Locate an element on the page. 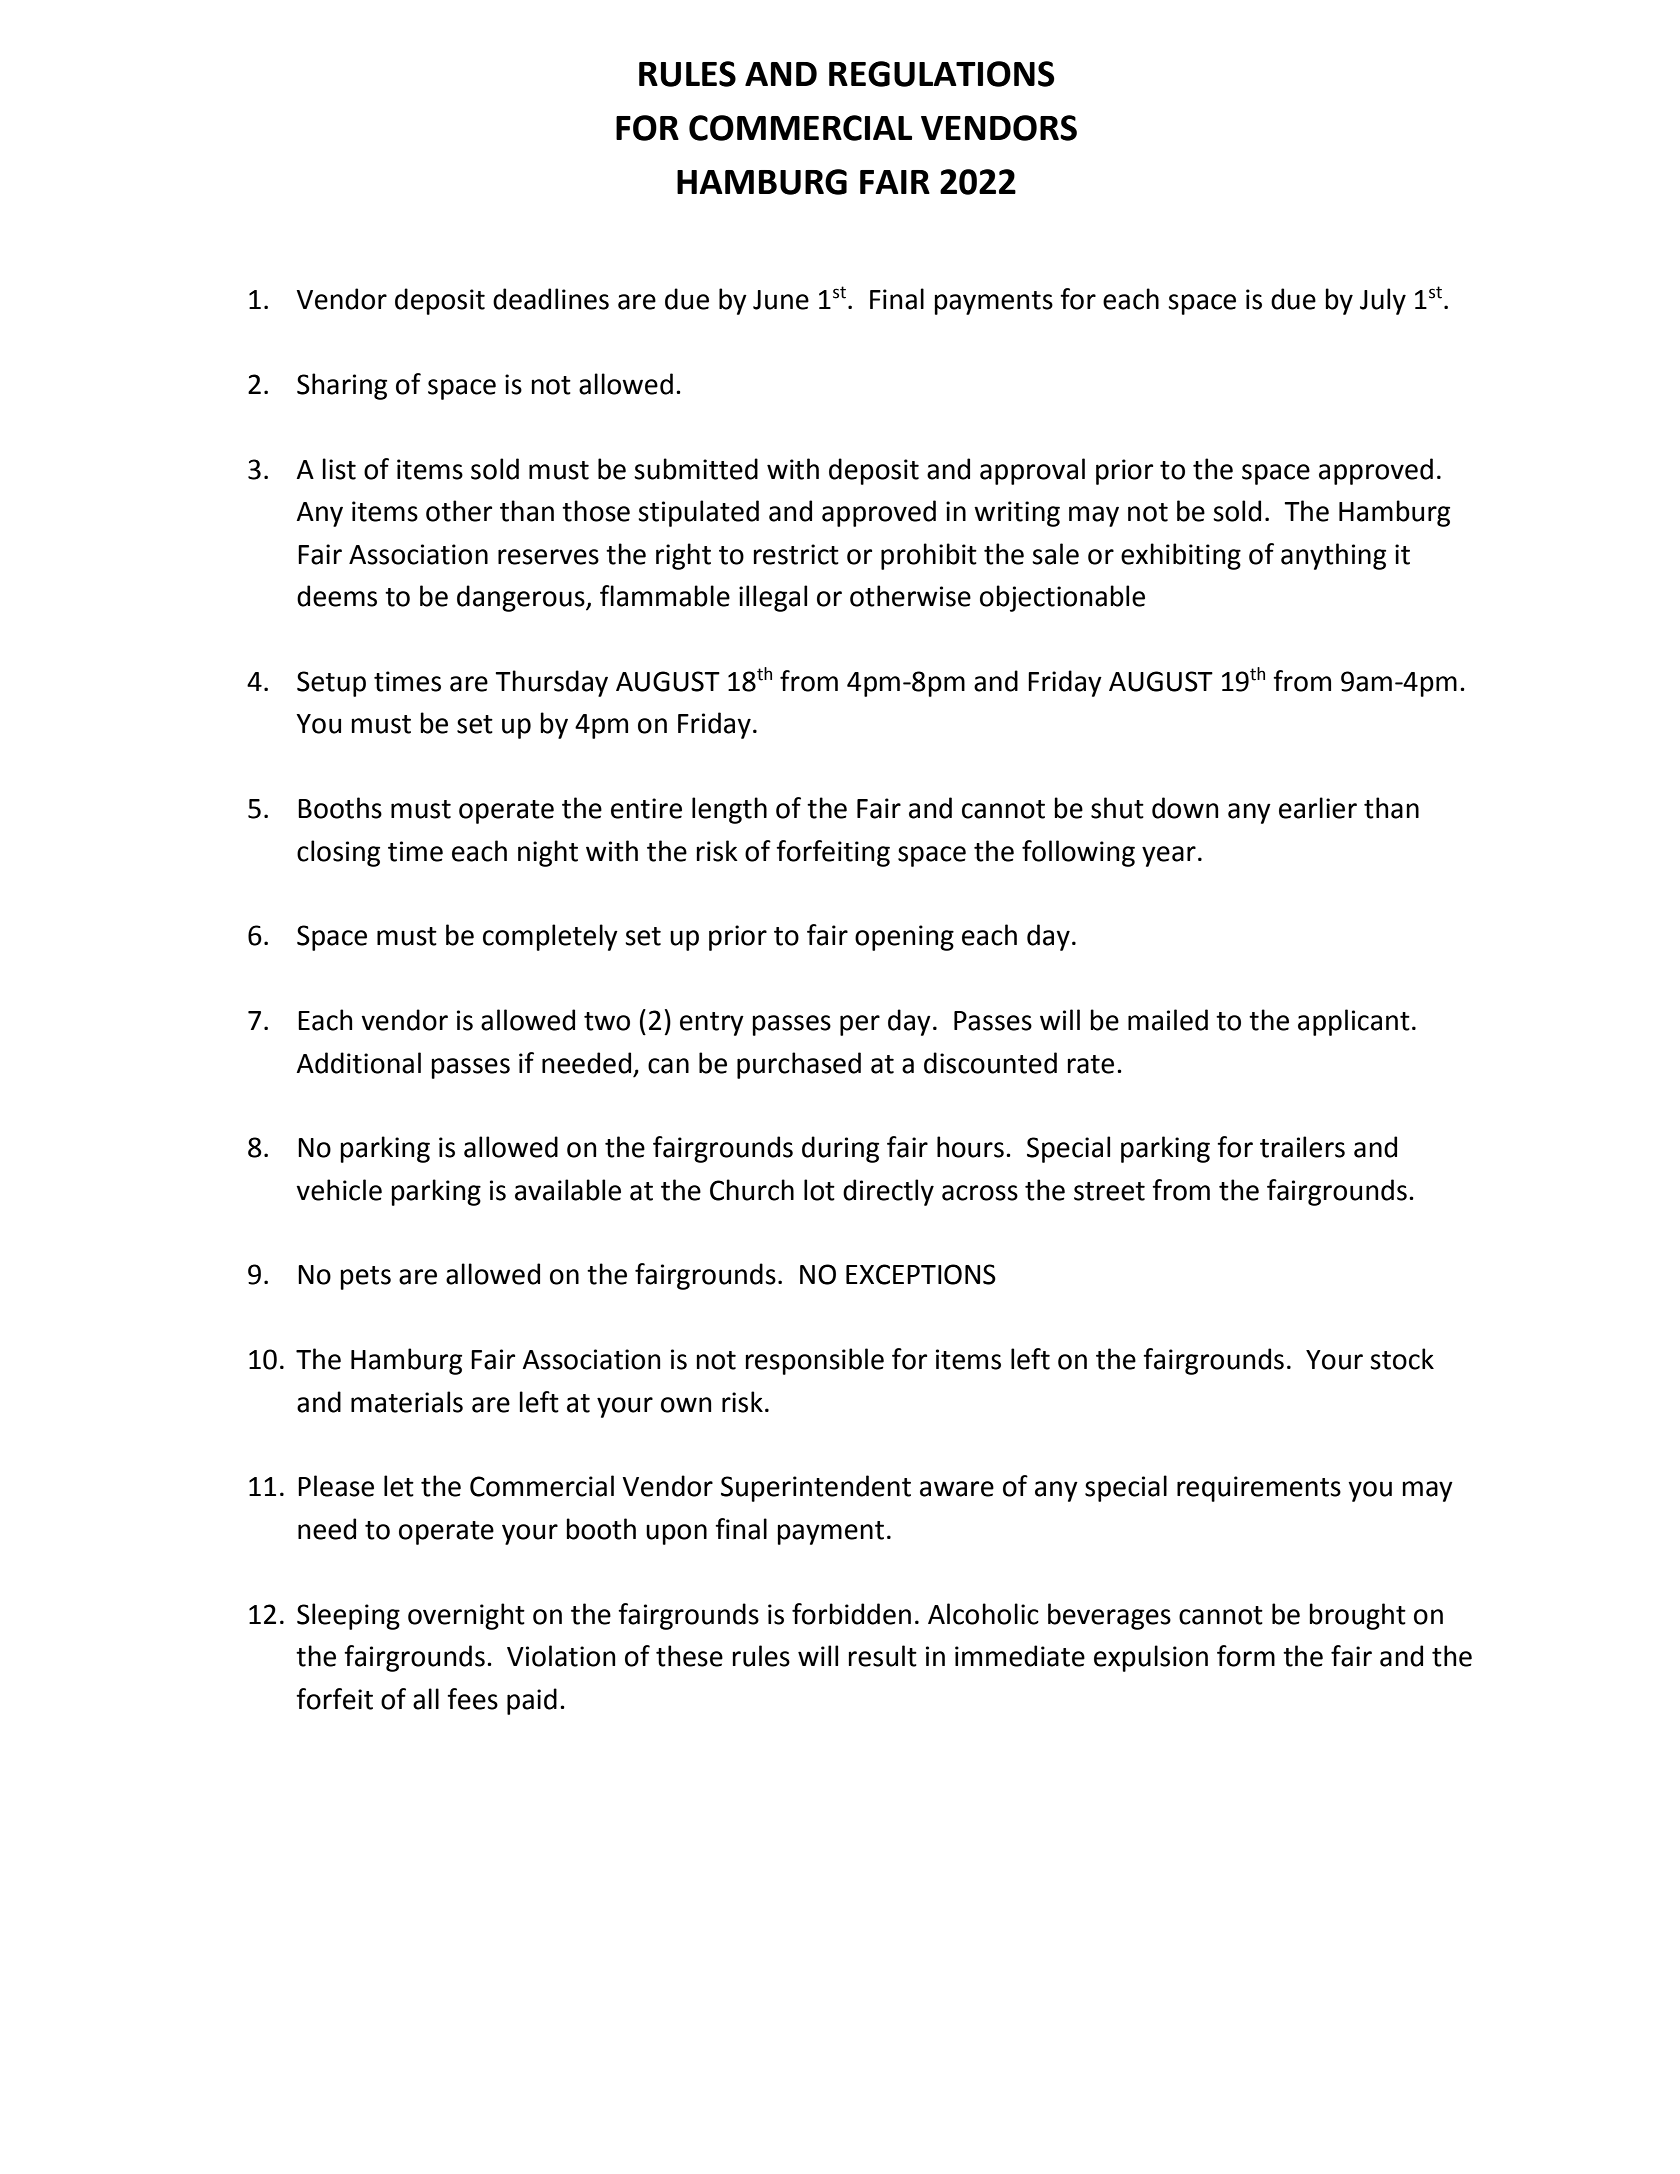  anything is located at coordinates (1333, 556).
